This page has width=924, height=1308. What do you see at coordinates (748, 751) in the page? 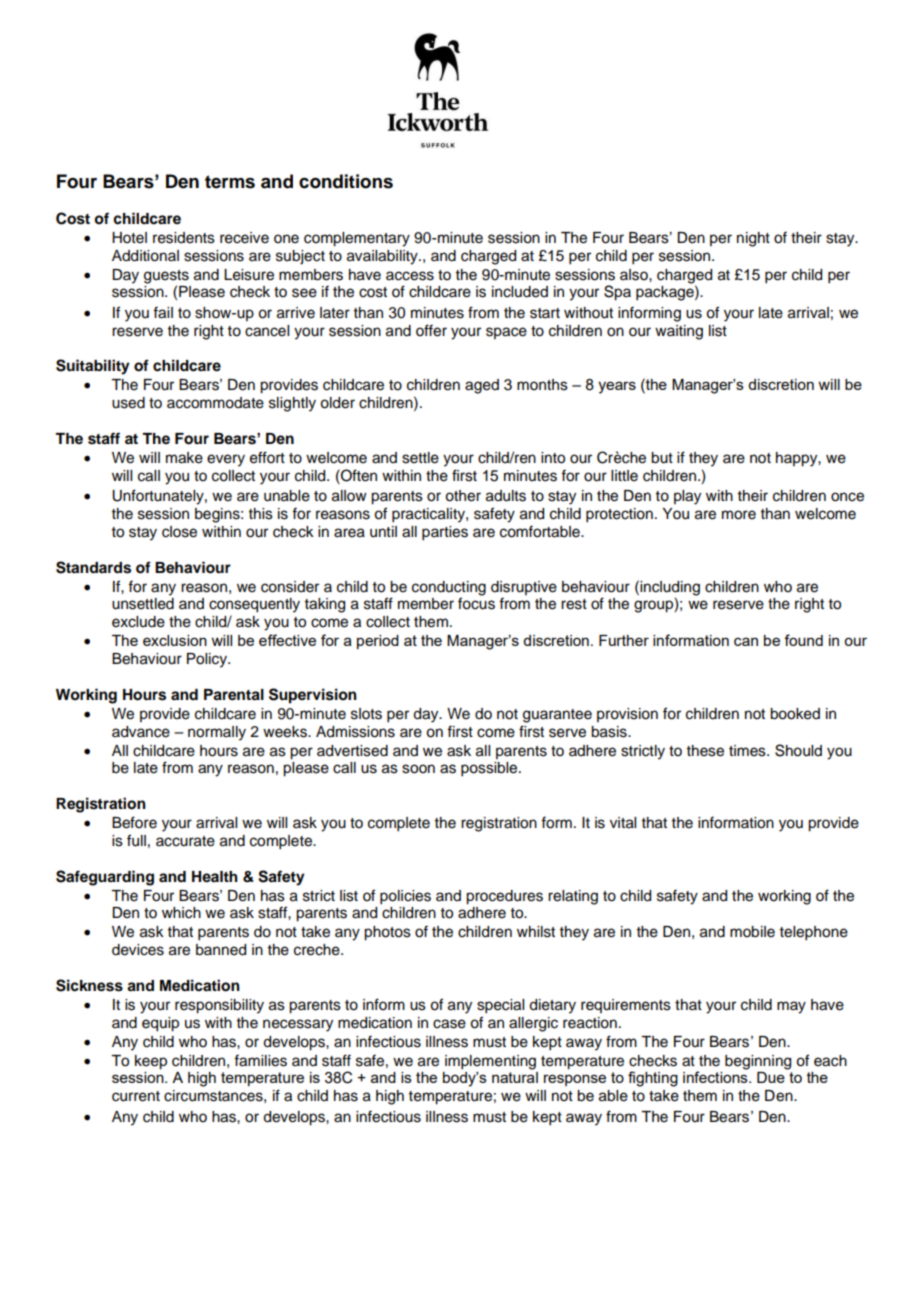
I see `times` at bounding box center [748, 751].
